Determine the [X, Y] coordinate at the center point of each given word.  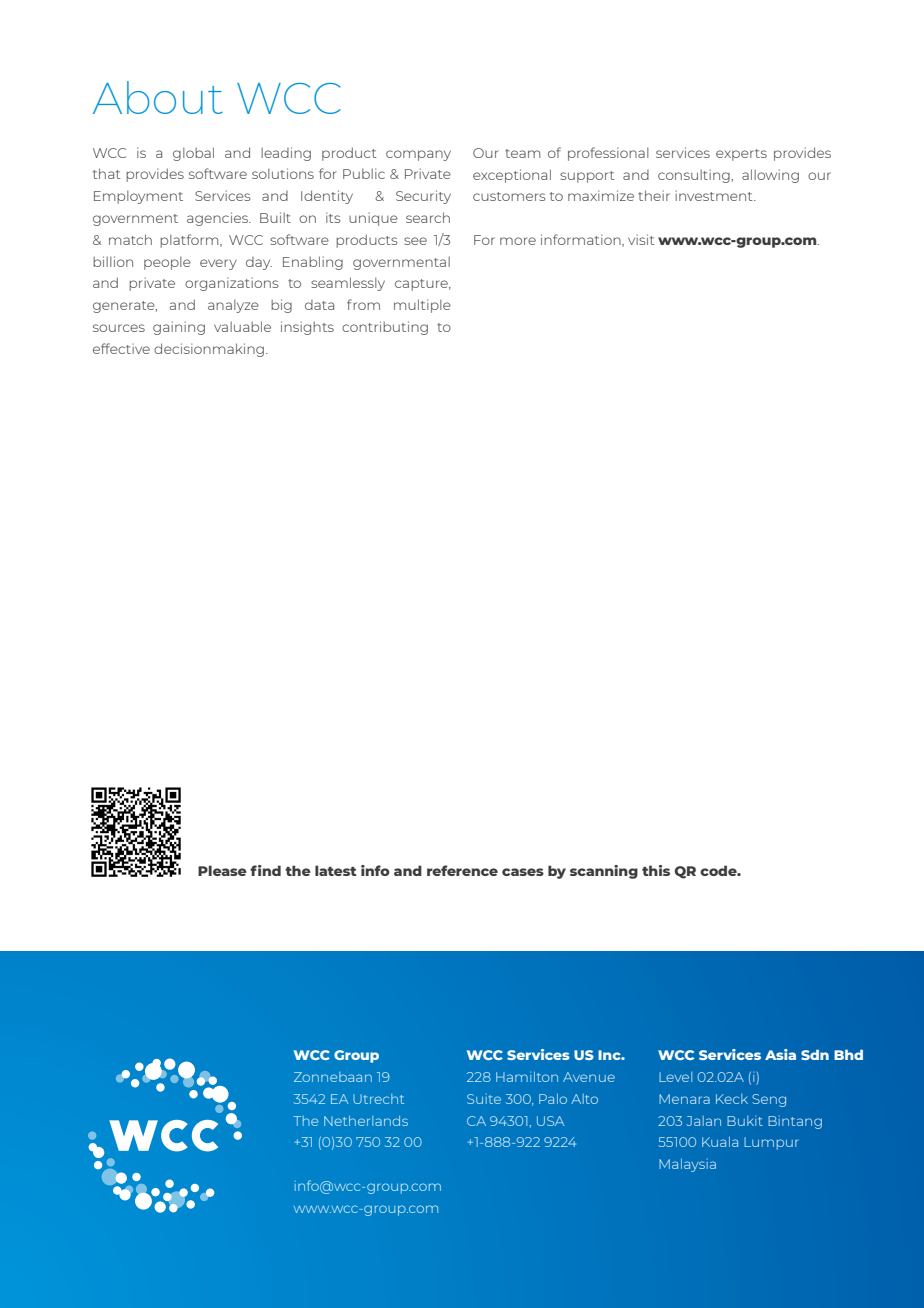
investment [715, 195]
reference [462, 870]
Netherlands [366, 1121]
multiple [422, 306]
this [656, 870]
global [193, 154]
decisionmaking [209, 350]
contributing [385, 328]
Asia [780, 1054]
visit [641, 239]
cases [523, 872]
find [265, 870]
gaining [179, 328]
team [522, 153]
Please [222, 870]
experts [741, 155]
